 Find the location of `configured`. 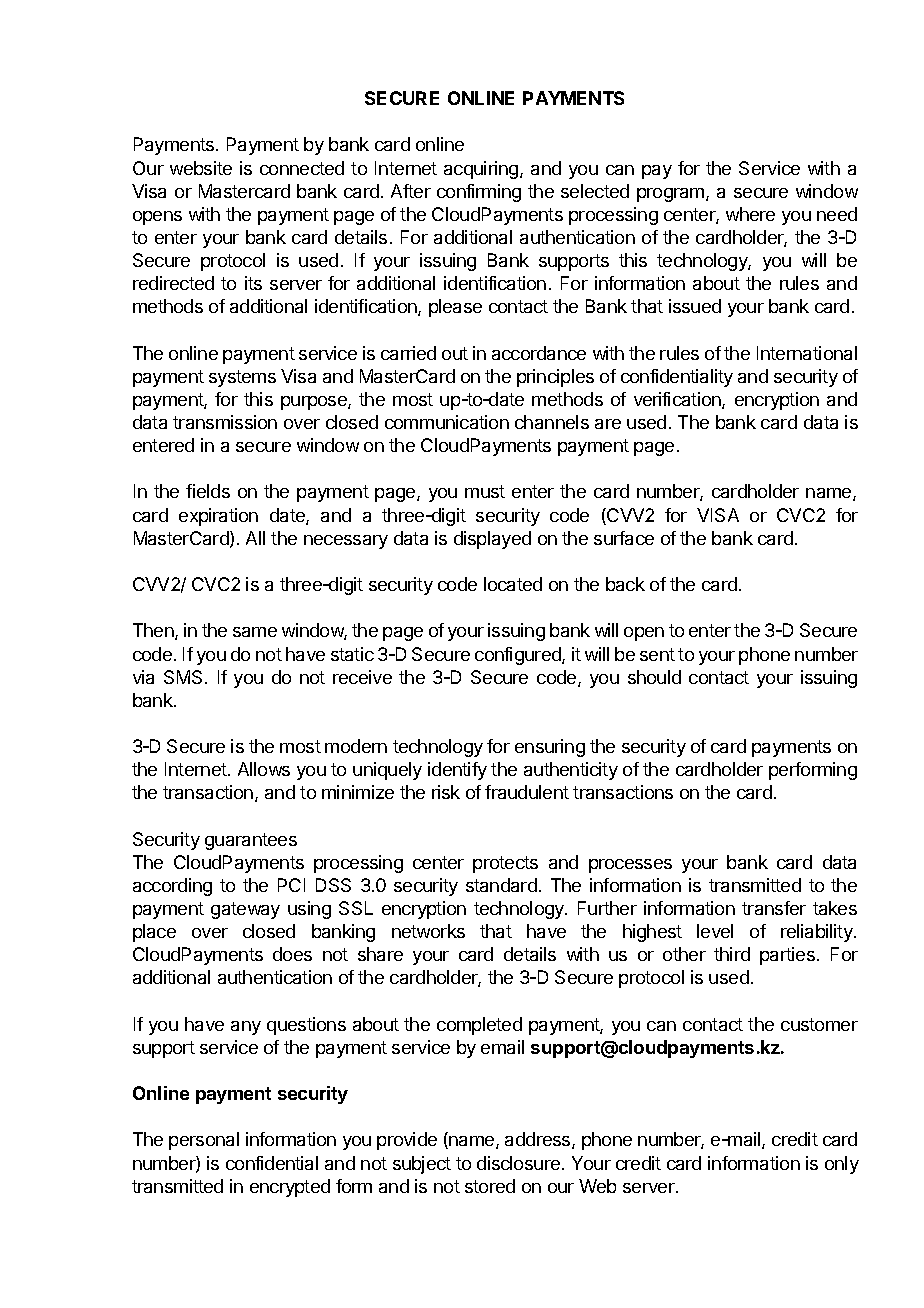

configured is located at coordinates (519, 656).
